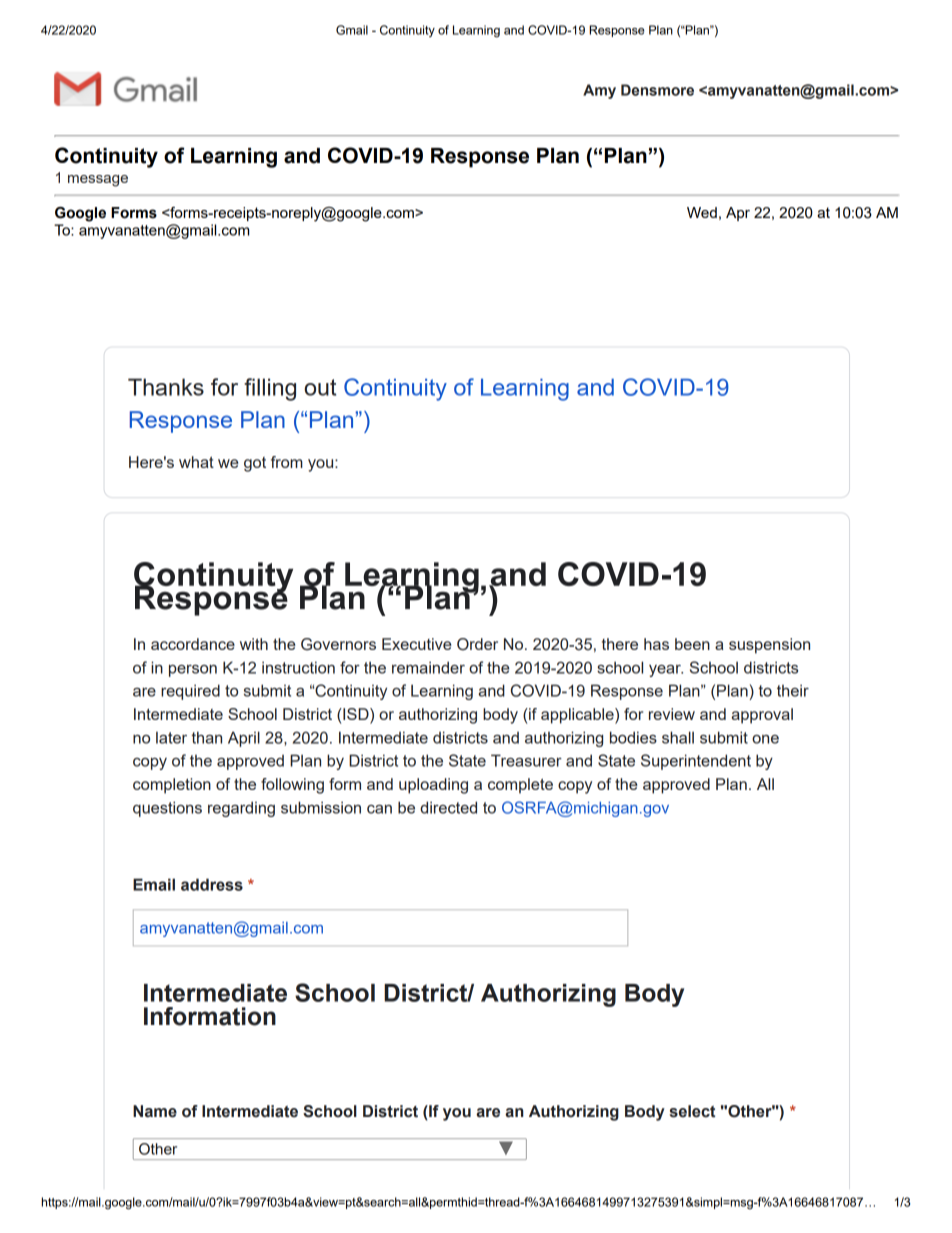  What do you see at coordinates (287, 462) in the screenshot?
I see `from` at bounding box center [287, 462].
